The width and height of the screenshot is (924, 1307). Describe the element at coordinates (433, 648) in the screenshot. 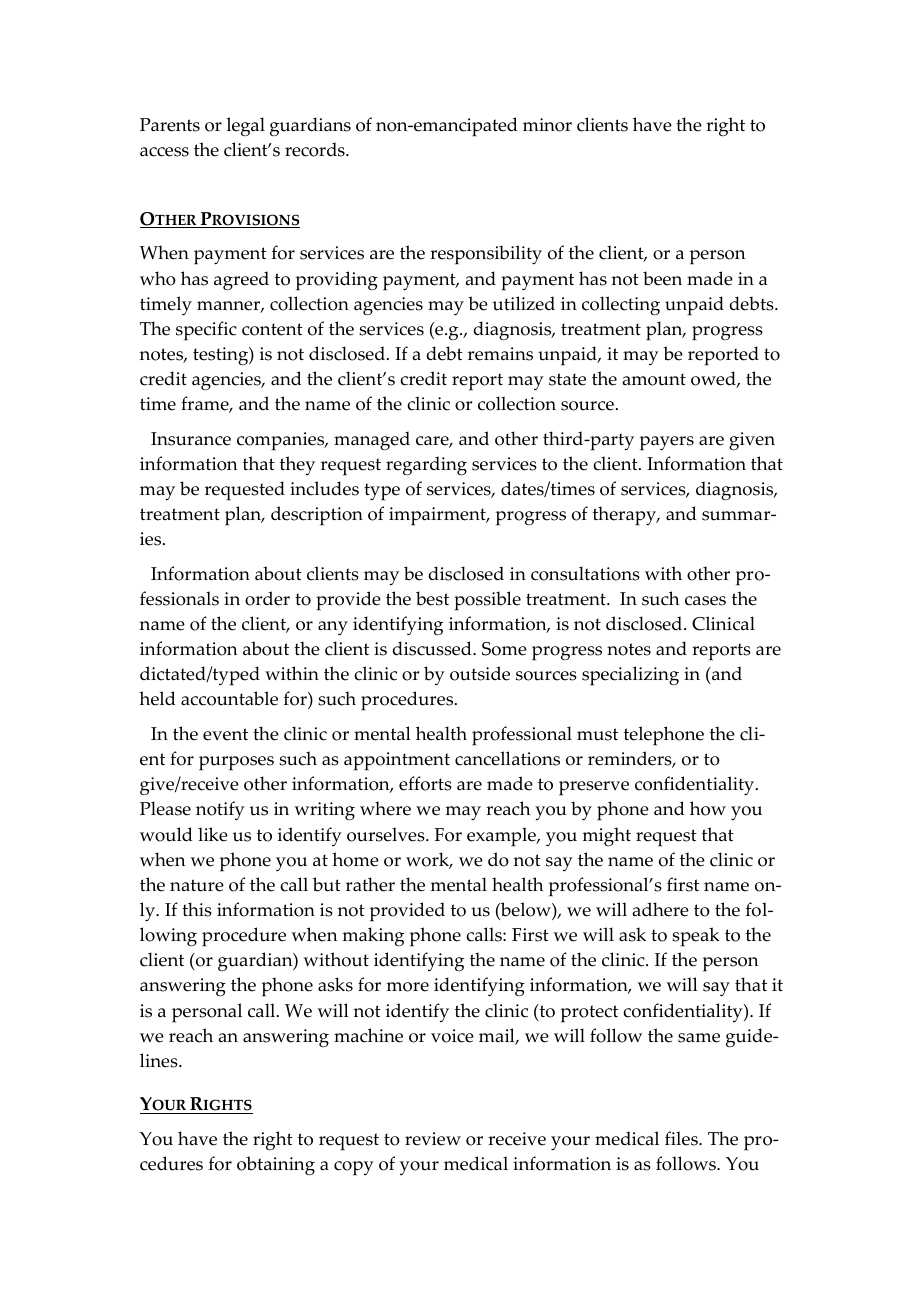

I see `discussed` at that location.
